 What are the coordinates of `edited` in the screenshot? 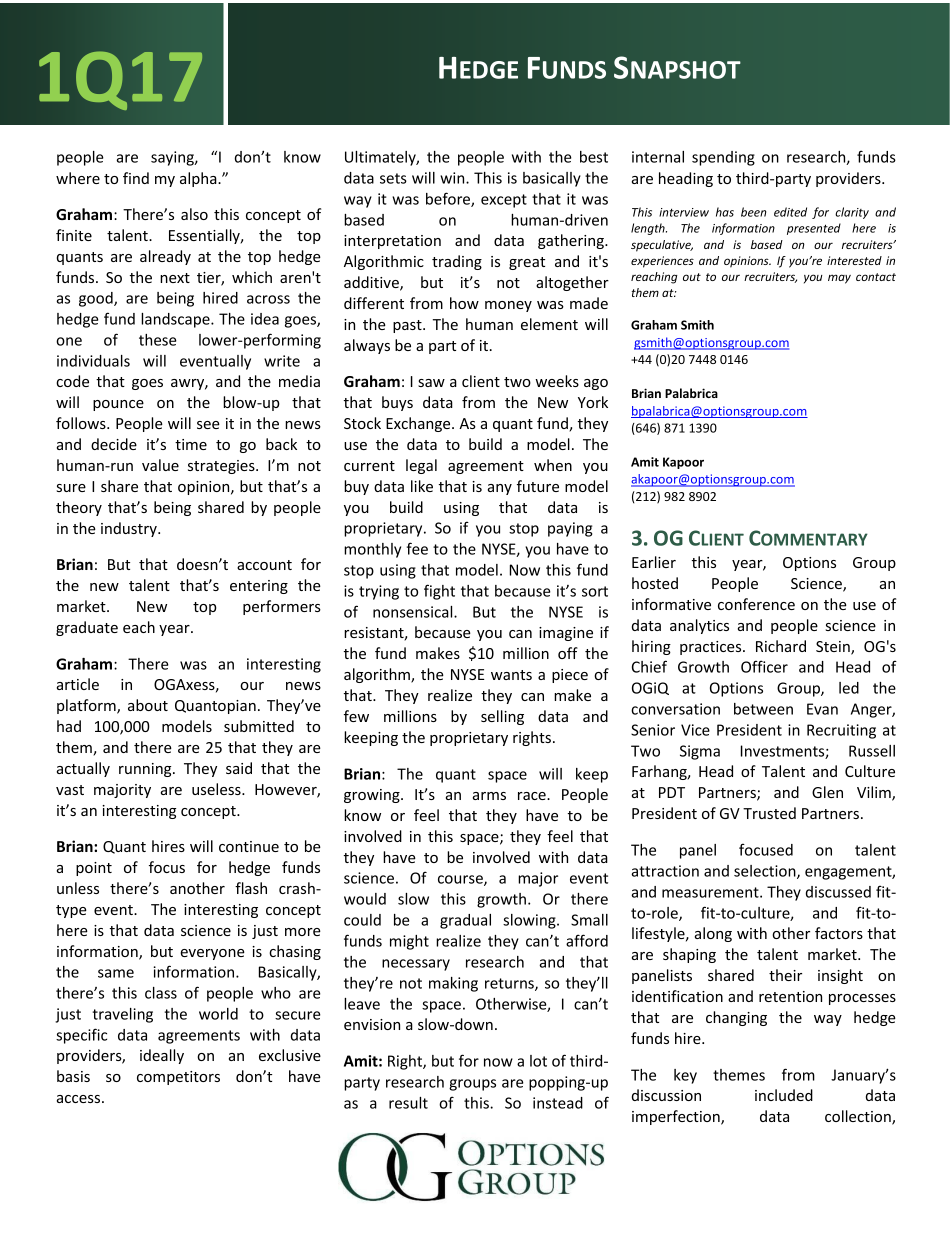 It's located at (790, 212).
